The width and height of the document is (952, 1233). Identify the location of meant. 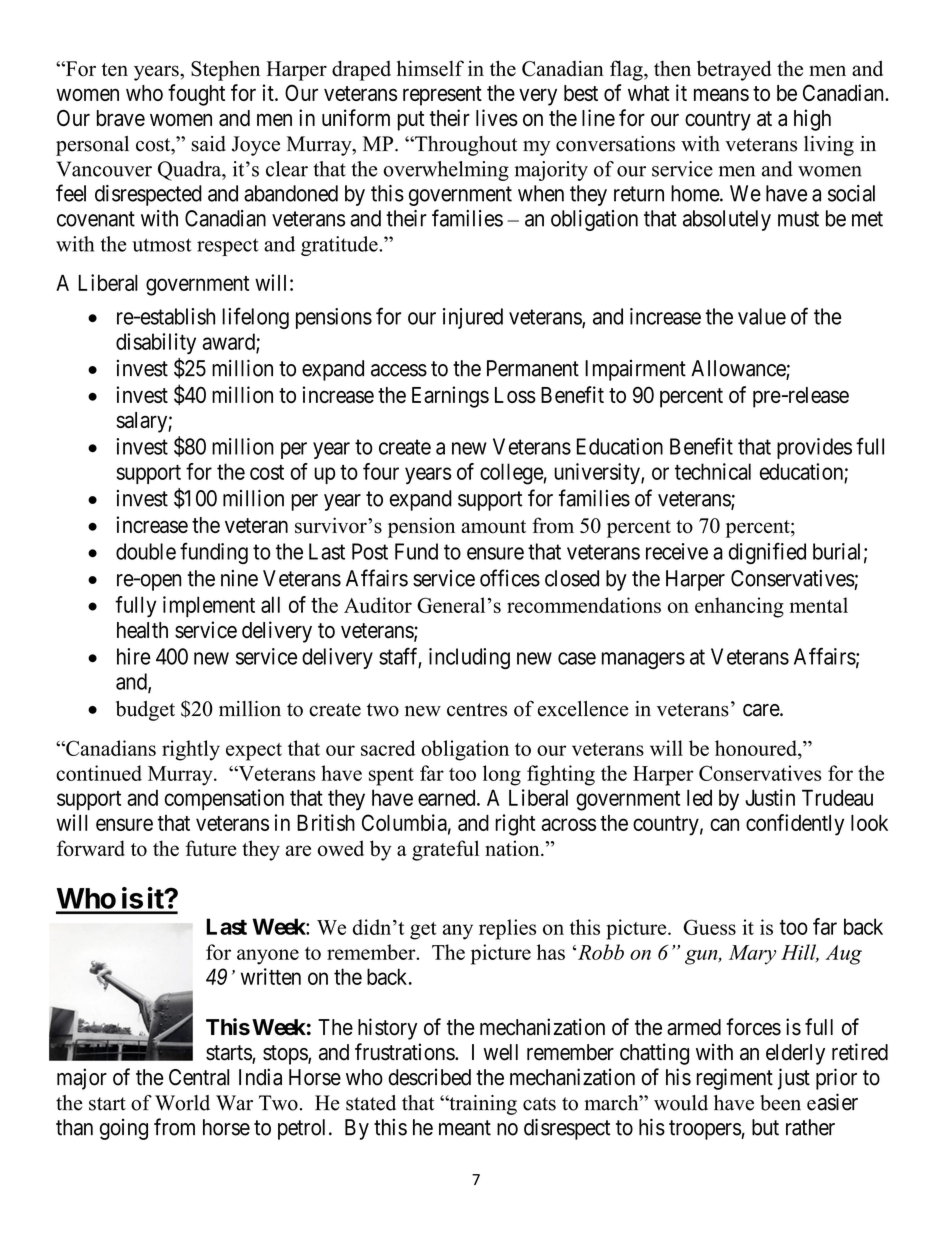
(465, 1128).
